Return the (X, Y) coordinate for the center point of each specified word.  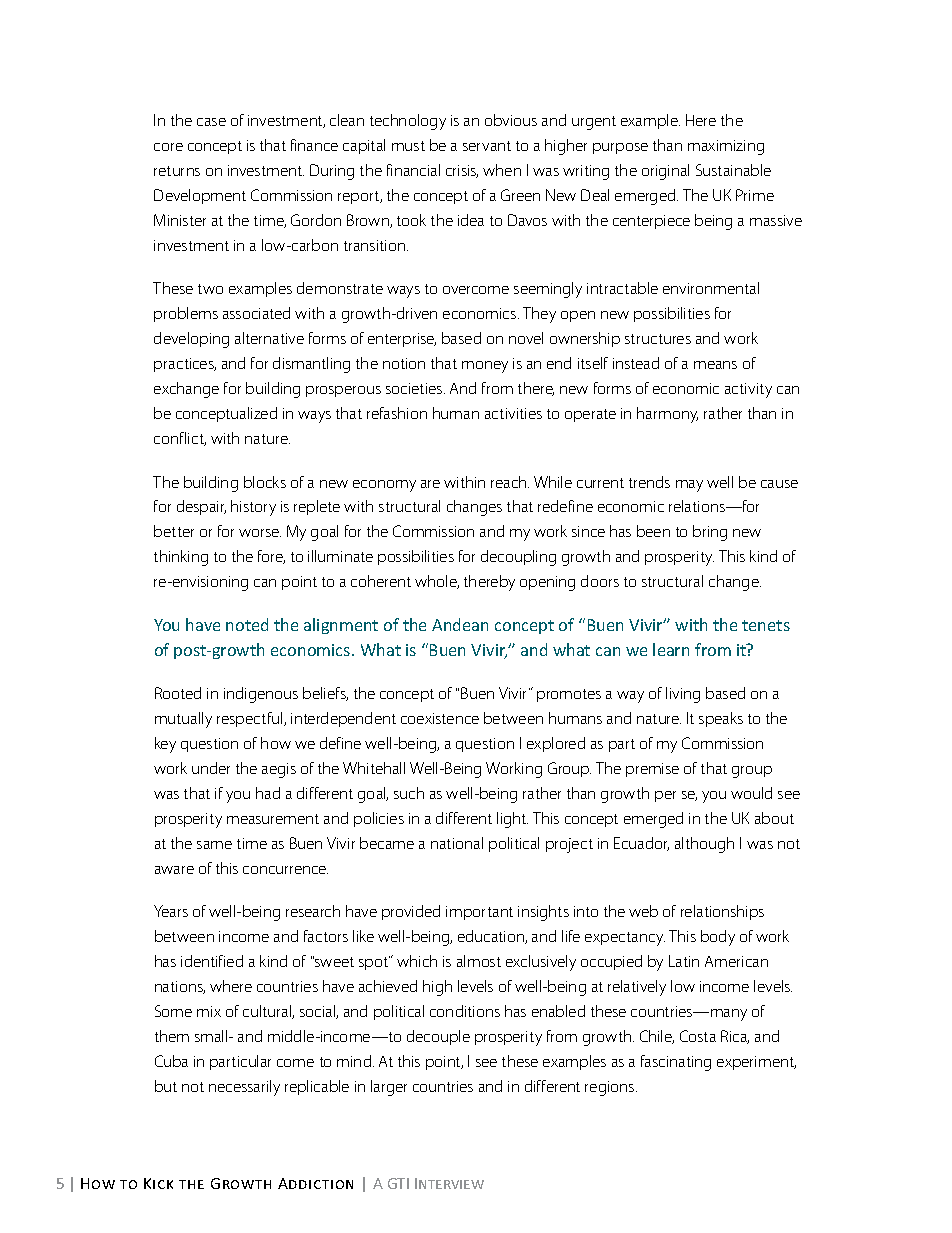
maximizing (726, 147)
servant (487, 146)
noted (247, 624)
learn (671, 649)
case (211, 122)
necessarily (244, 1088)
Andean (460, 624)
